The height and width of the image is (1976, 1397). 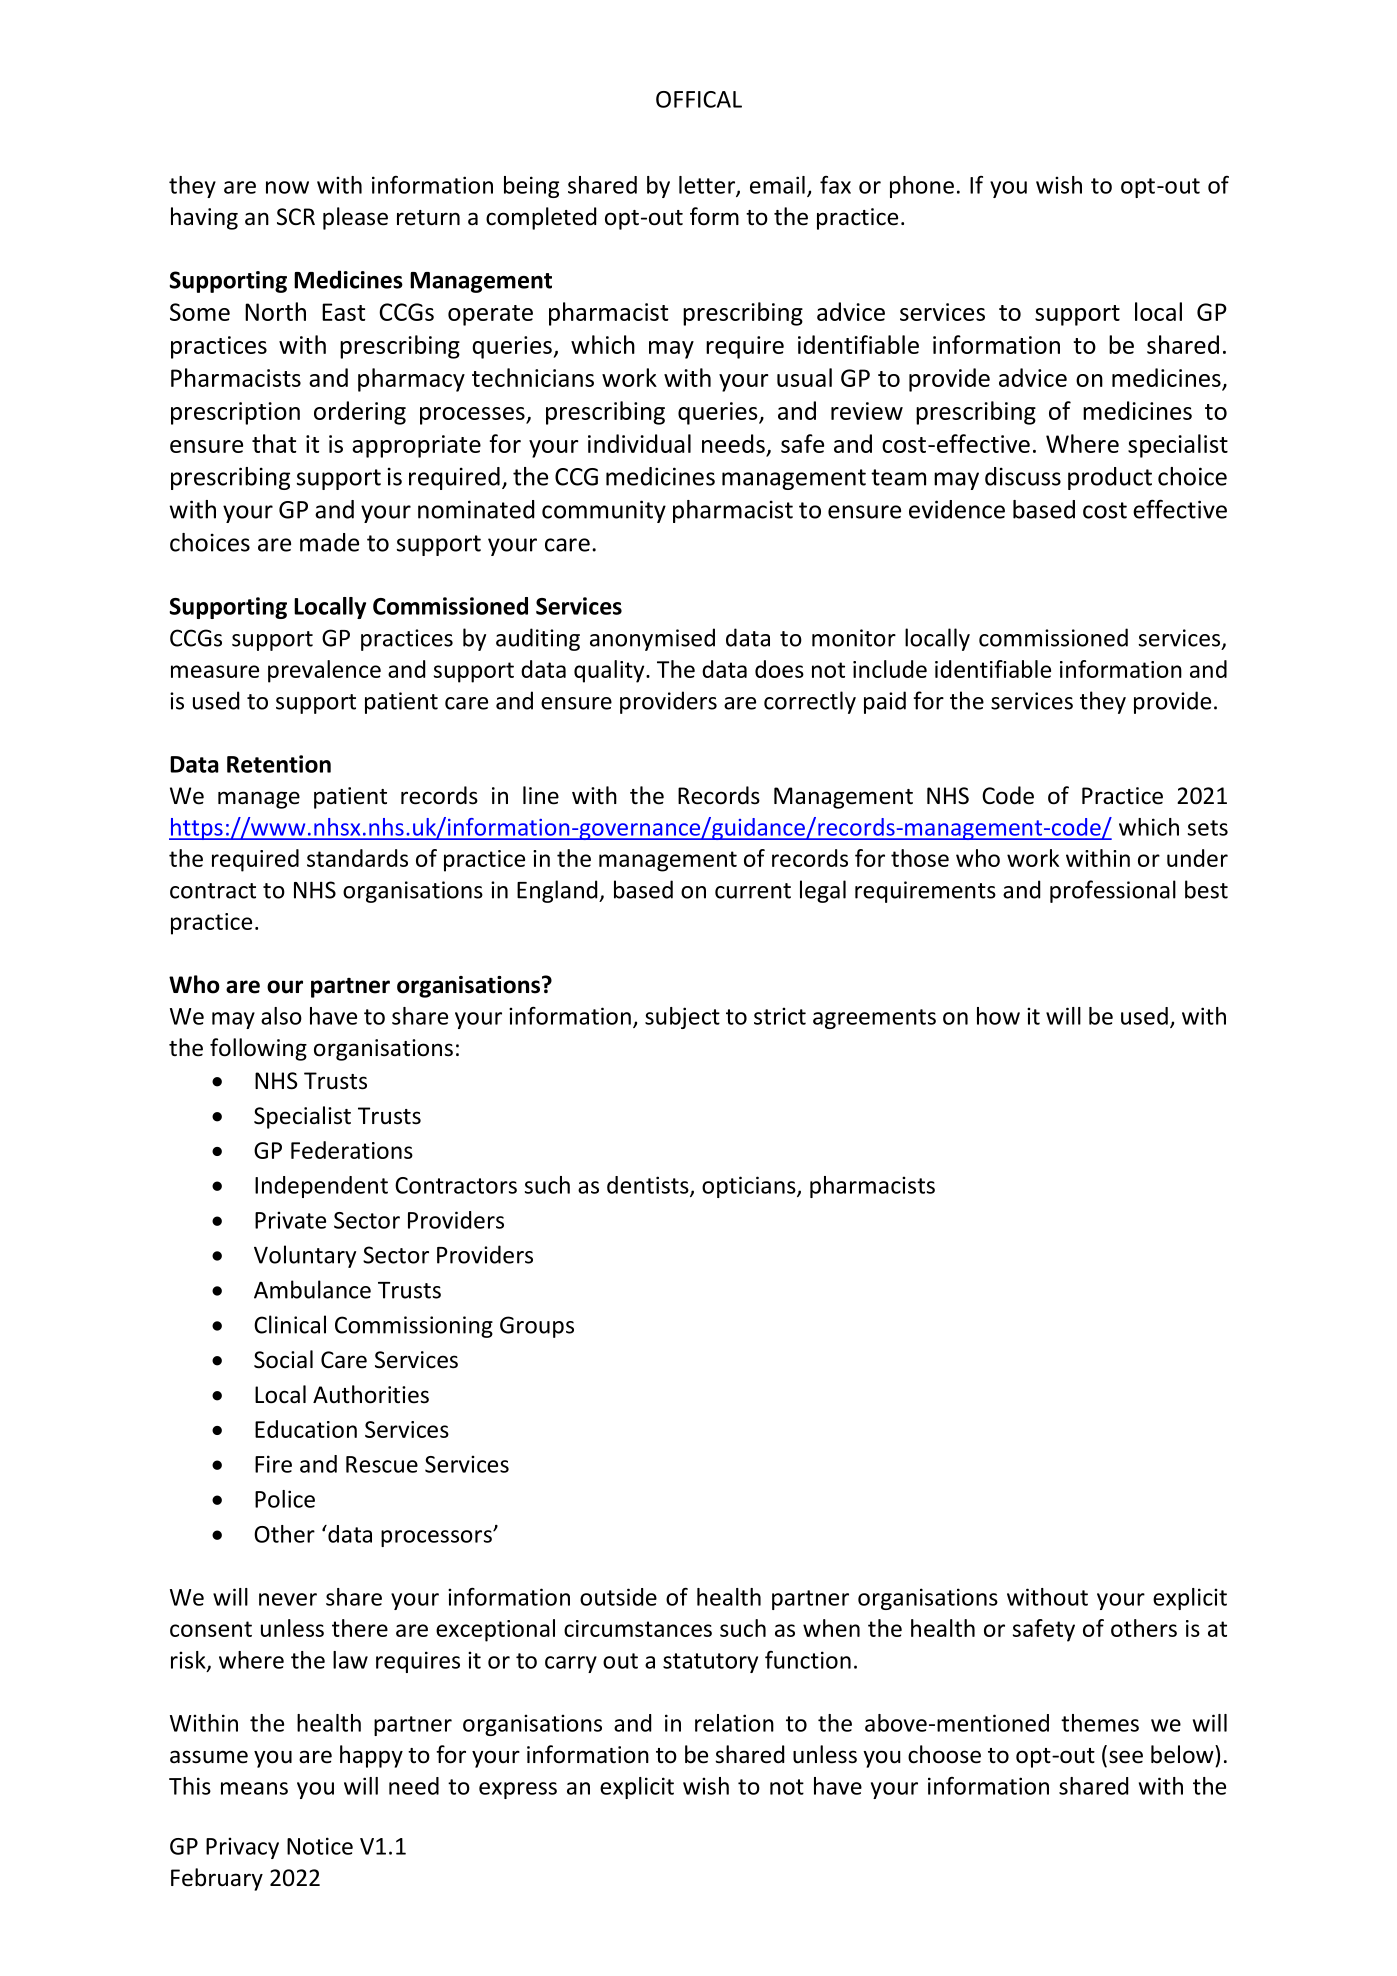 What do you see at coordinates (699, 99) in the image?
I see `OFFICAL` at bounding box center [699, 99].
